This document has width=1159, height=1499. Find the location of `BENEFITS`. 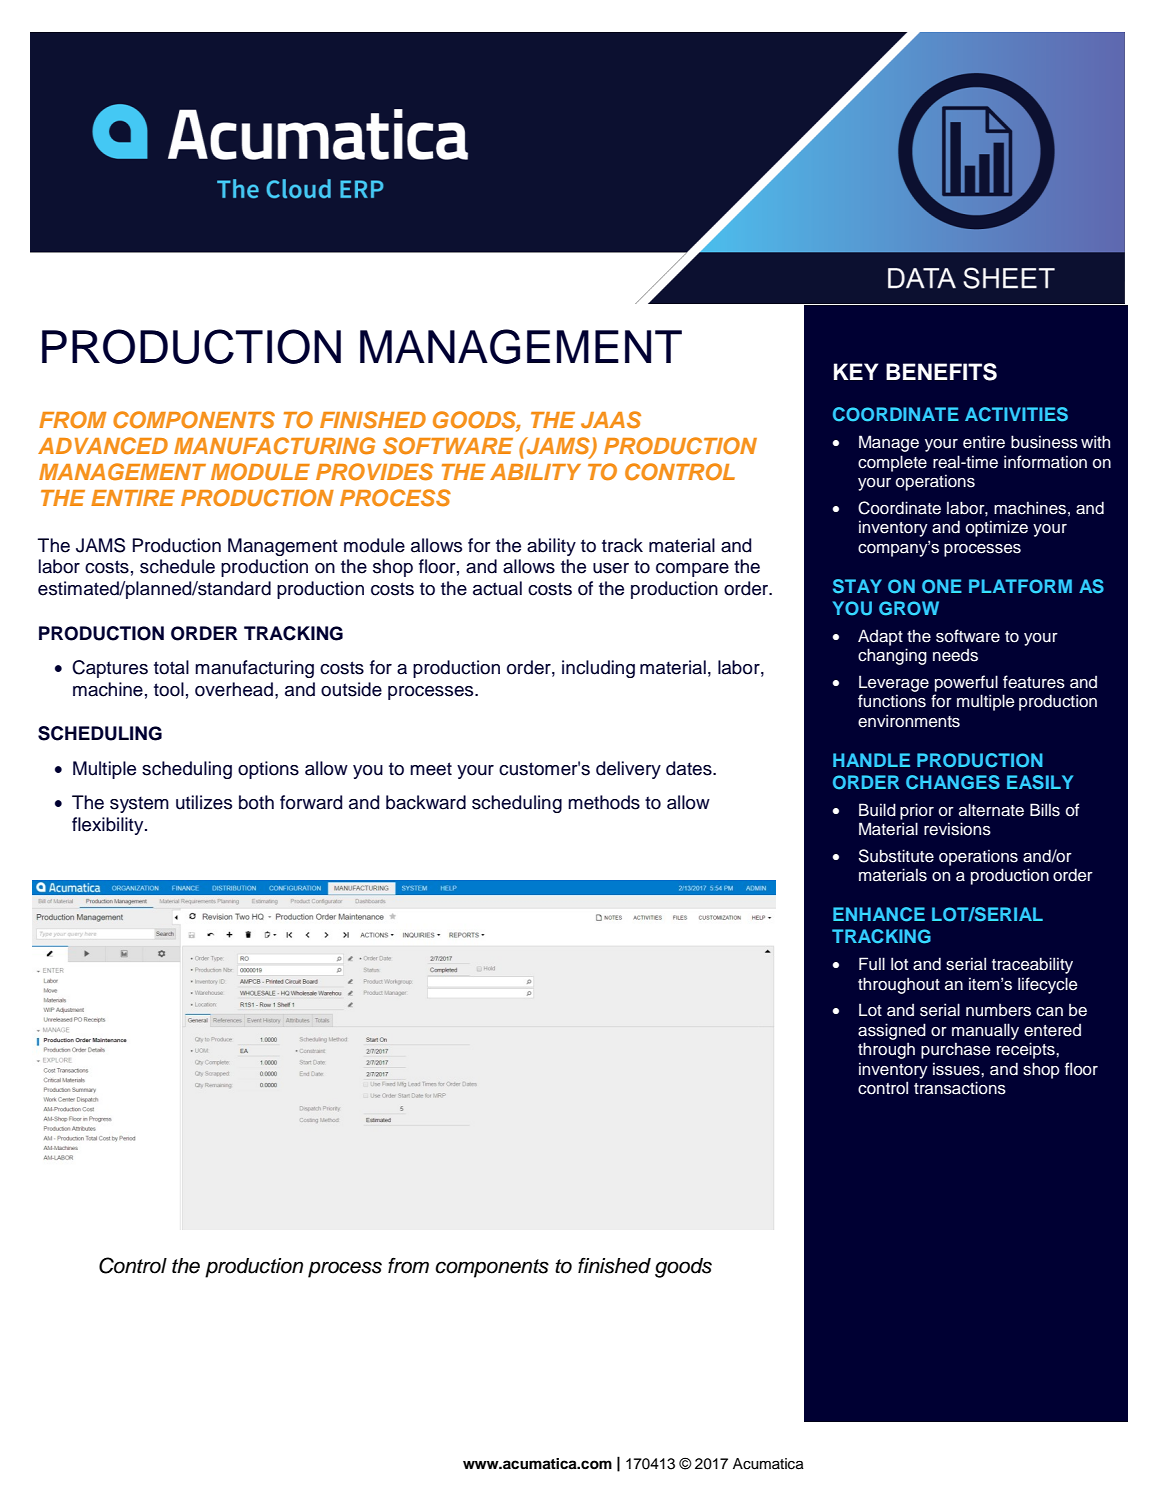

BENEFITS is located at coordinates (941, 372).
